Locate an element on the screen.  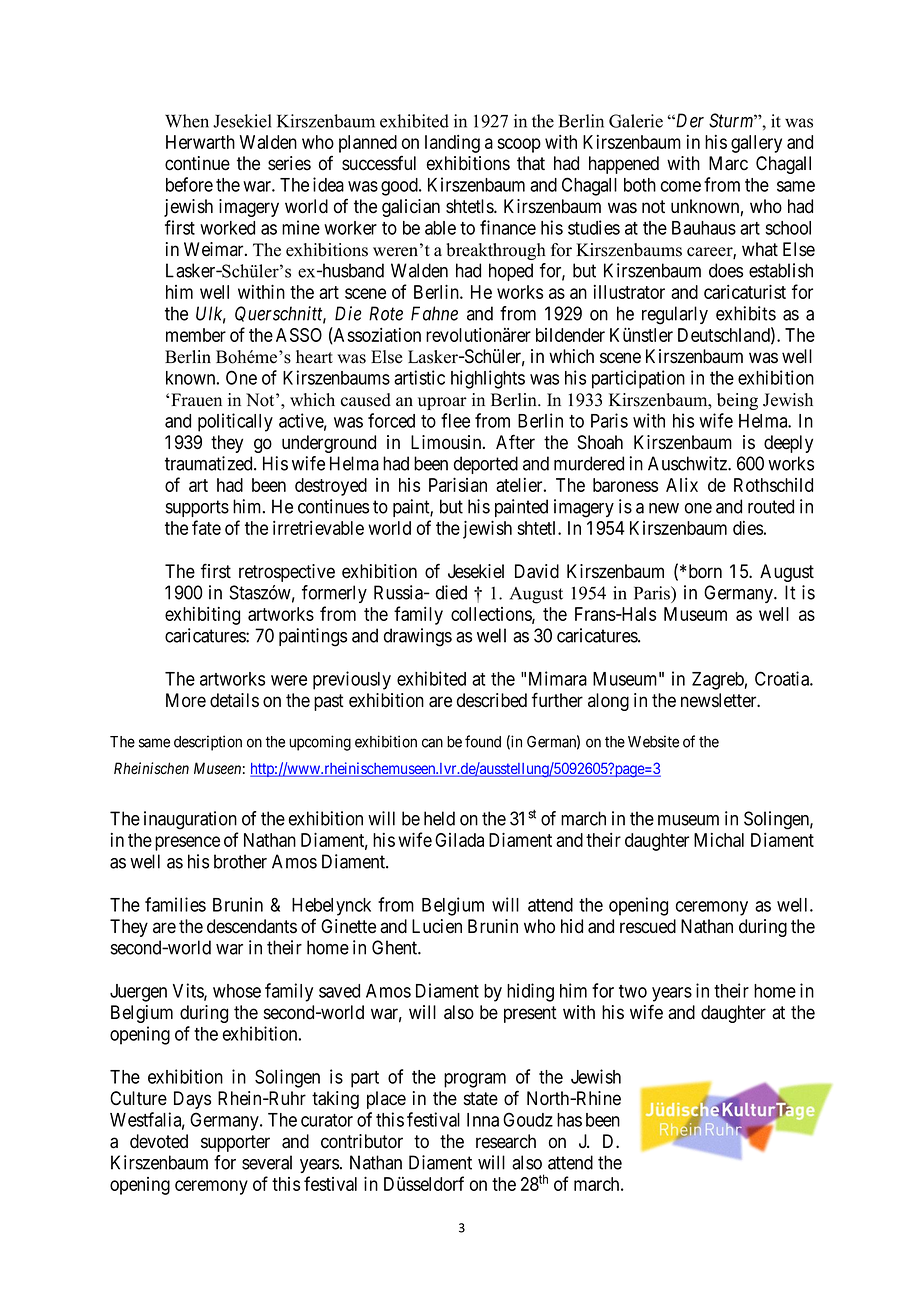
brother is located at coordinates (240, 861).
